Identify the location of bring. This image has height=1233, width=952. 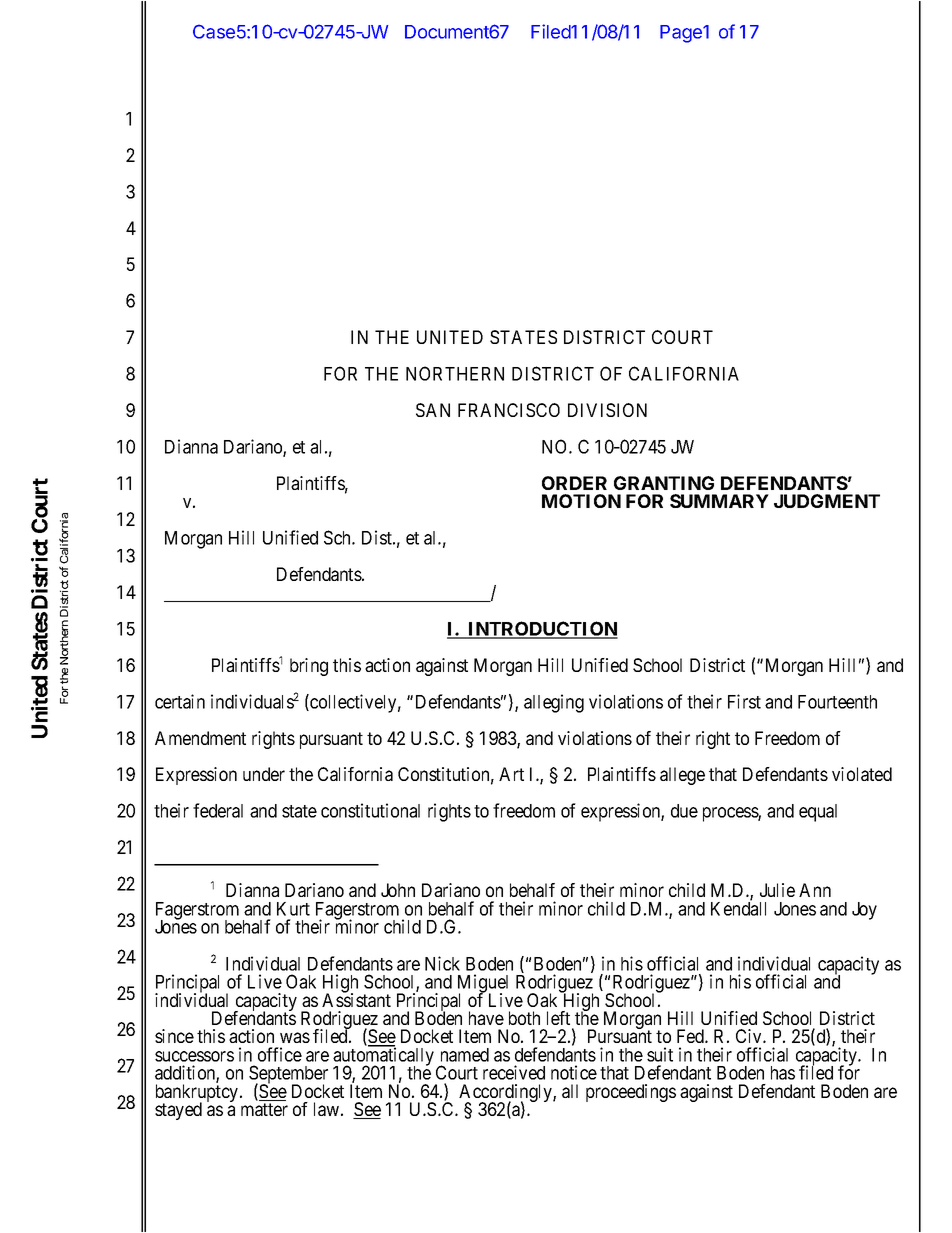
(309, 667).
